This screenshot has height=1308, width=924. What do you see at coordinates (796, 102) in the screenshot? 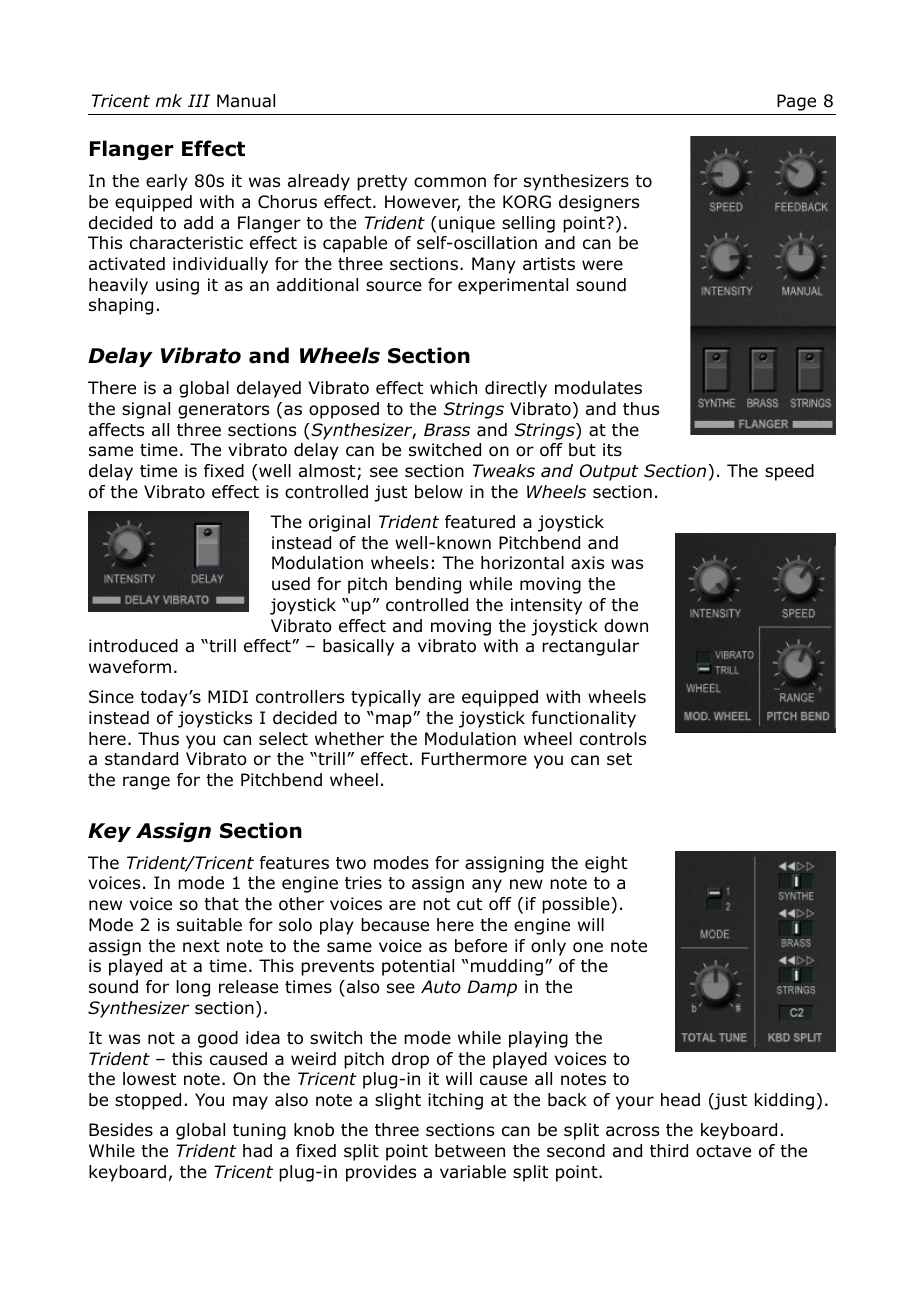
I see `Page` at bounding box center [796, 102].
